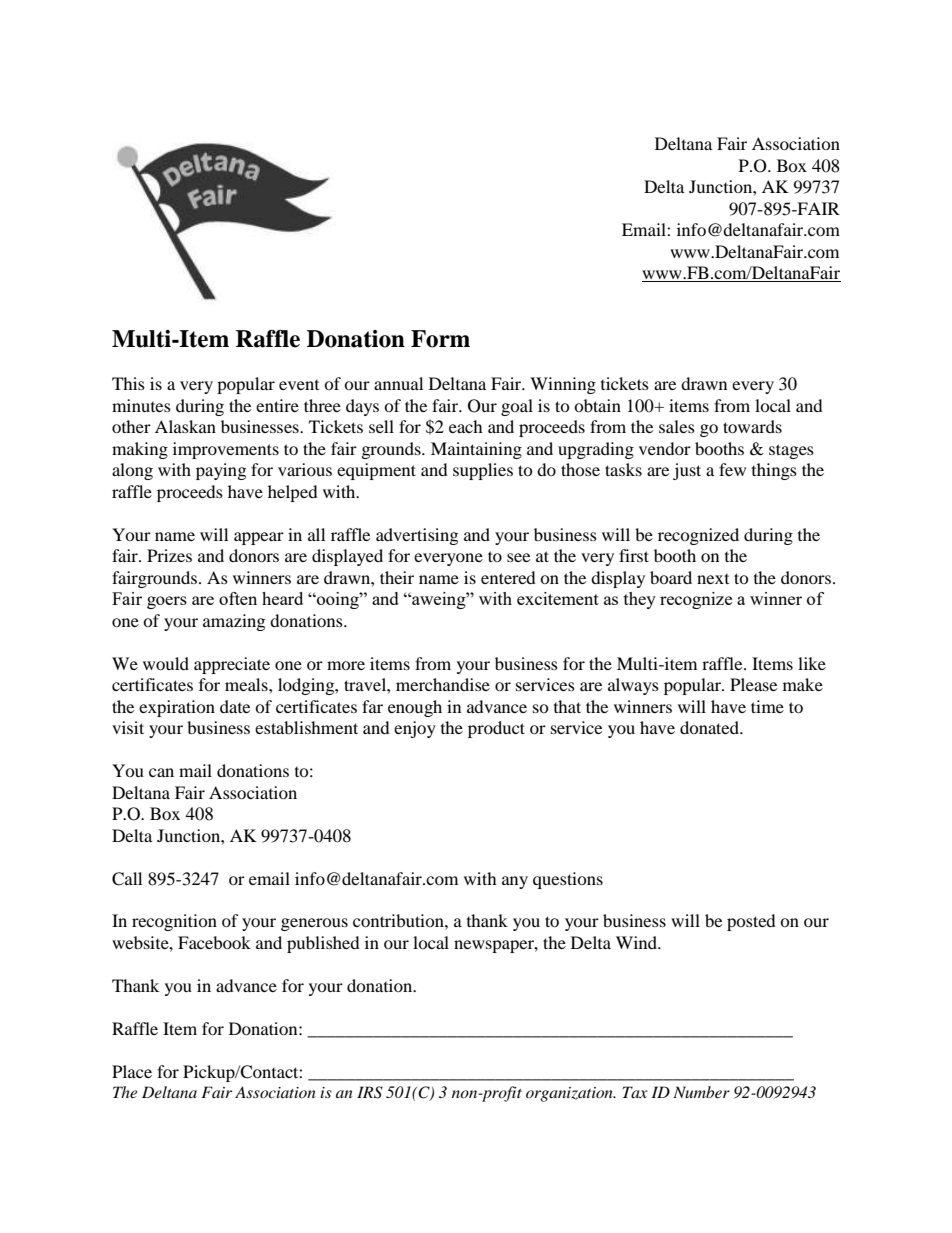  Describe the element at coordinates (440, 339) in the screenshot. I see `Form` at that location.
